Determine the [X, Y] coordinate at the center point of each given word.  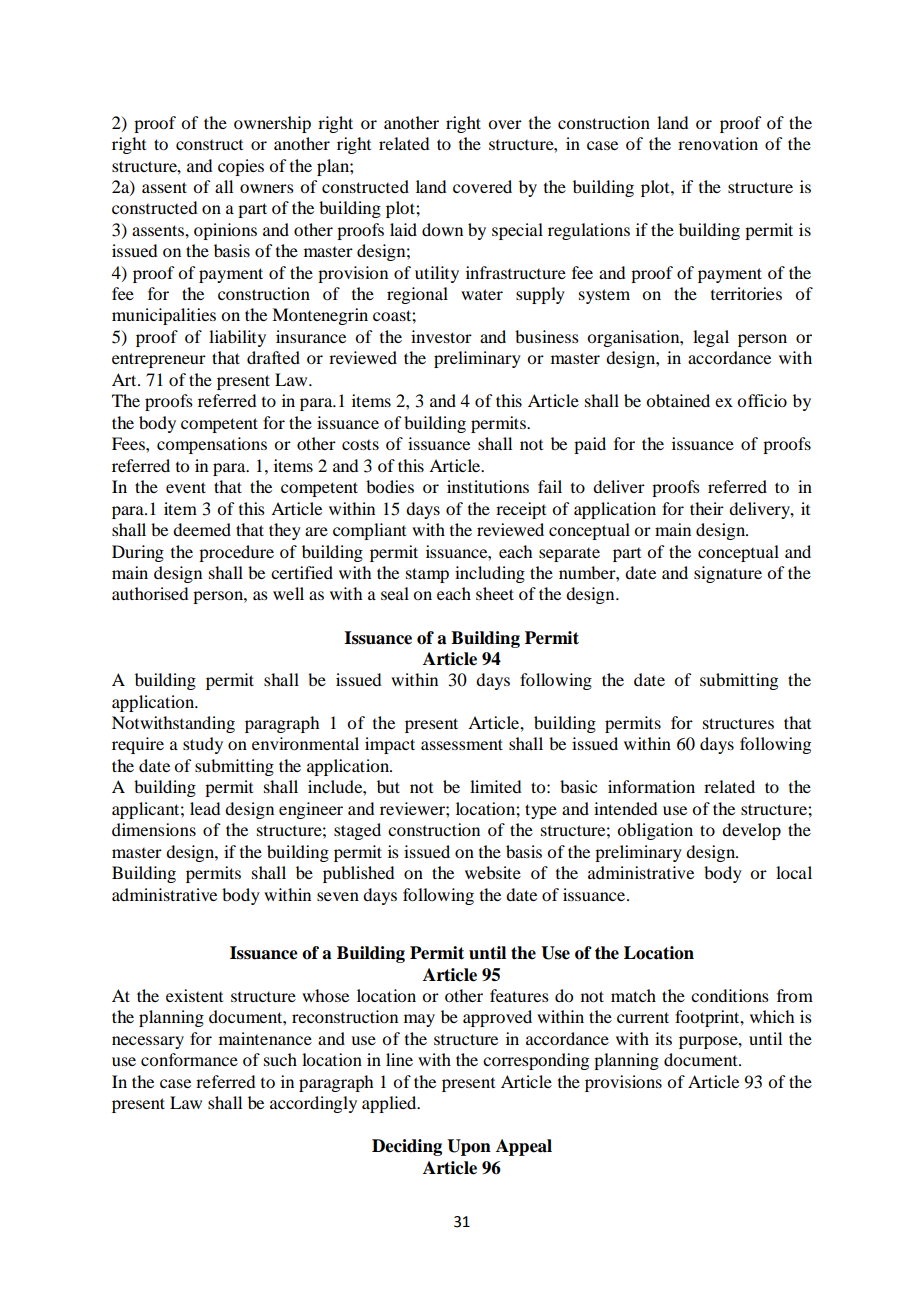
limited [495, 786]
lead [205, 808]
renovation [718, 143]
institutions [488, 486]
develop [751, 831]
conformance [189, 1059]
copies [241, 167]
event [186, 487]
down [442, 229]
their [707, 508]
